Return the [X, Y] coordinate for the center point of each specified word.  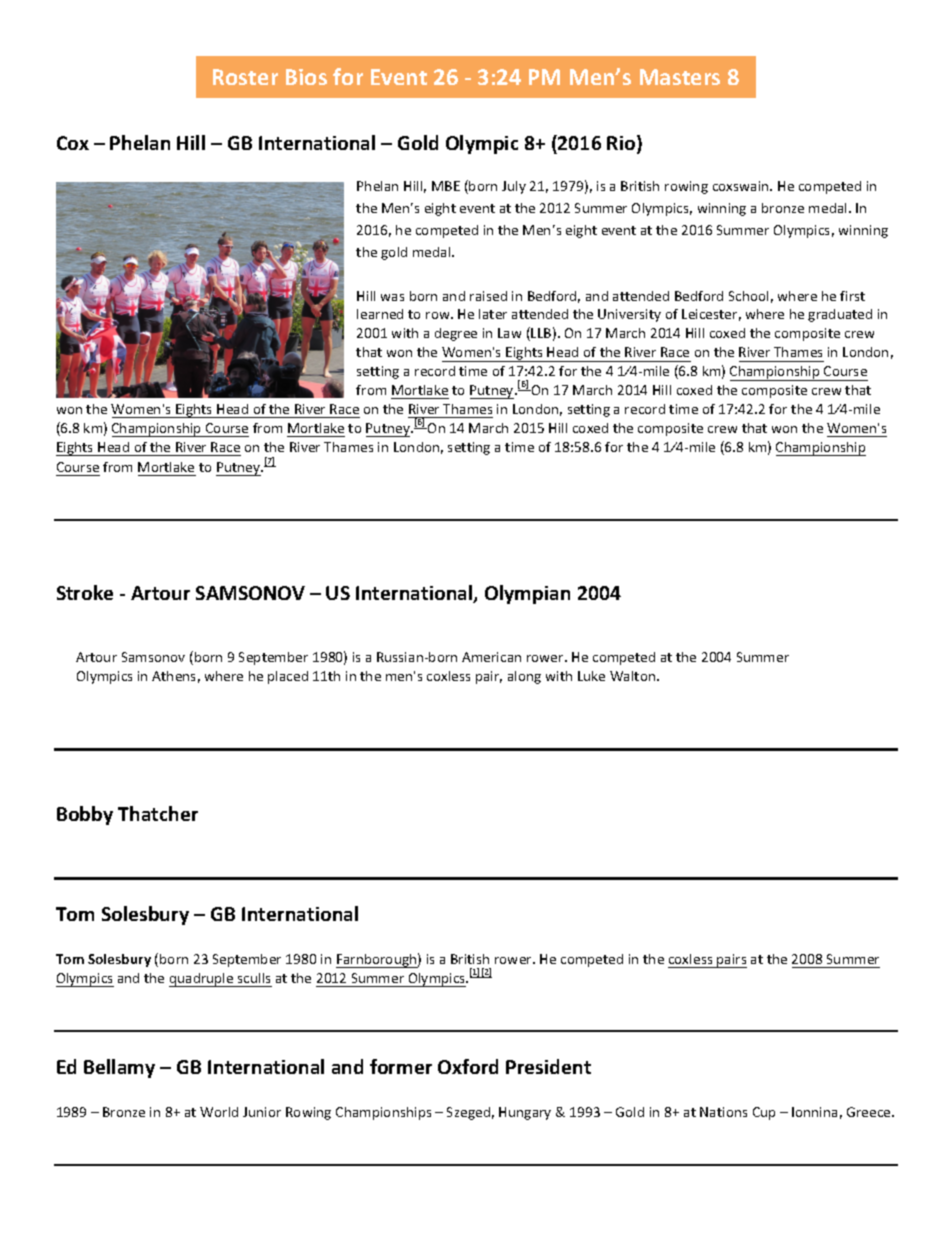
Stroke [85, 592]
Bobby [85, 815]
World [219, 1112]
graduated [840, 315]
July [514, 187]
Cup [764, 1113]
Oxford [468, 1066]
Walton [634, 676]
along [524, 677]
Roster [245, 77]
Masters [680, 77]
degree [456, 334]
